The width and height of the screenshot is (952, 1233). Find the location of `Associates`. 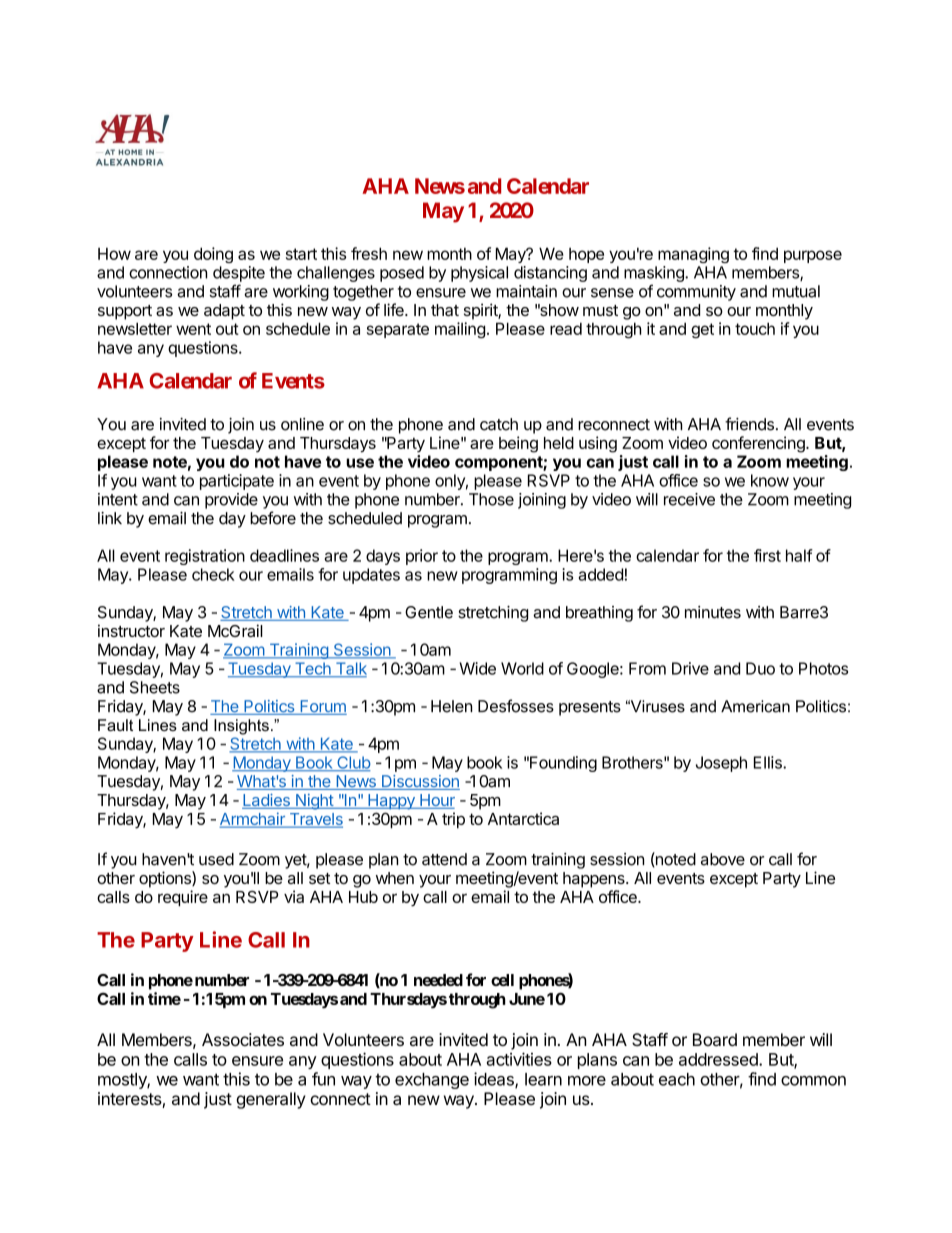

Associates is located at coordinates (243, 1039).
